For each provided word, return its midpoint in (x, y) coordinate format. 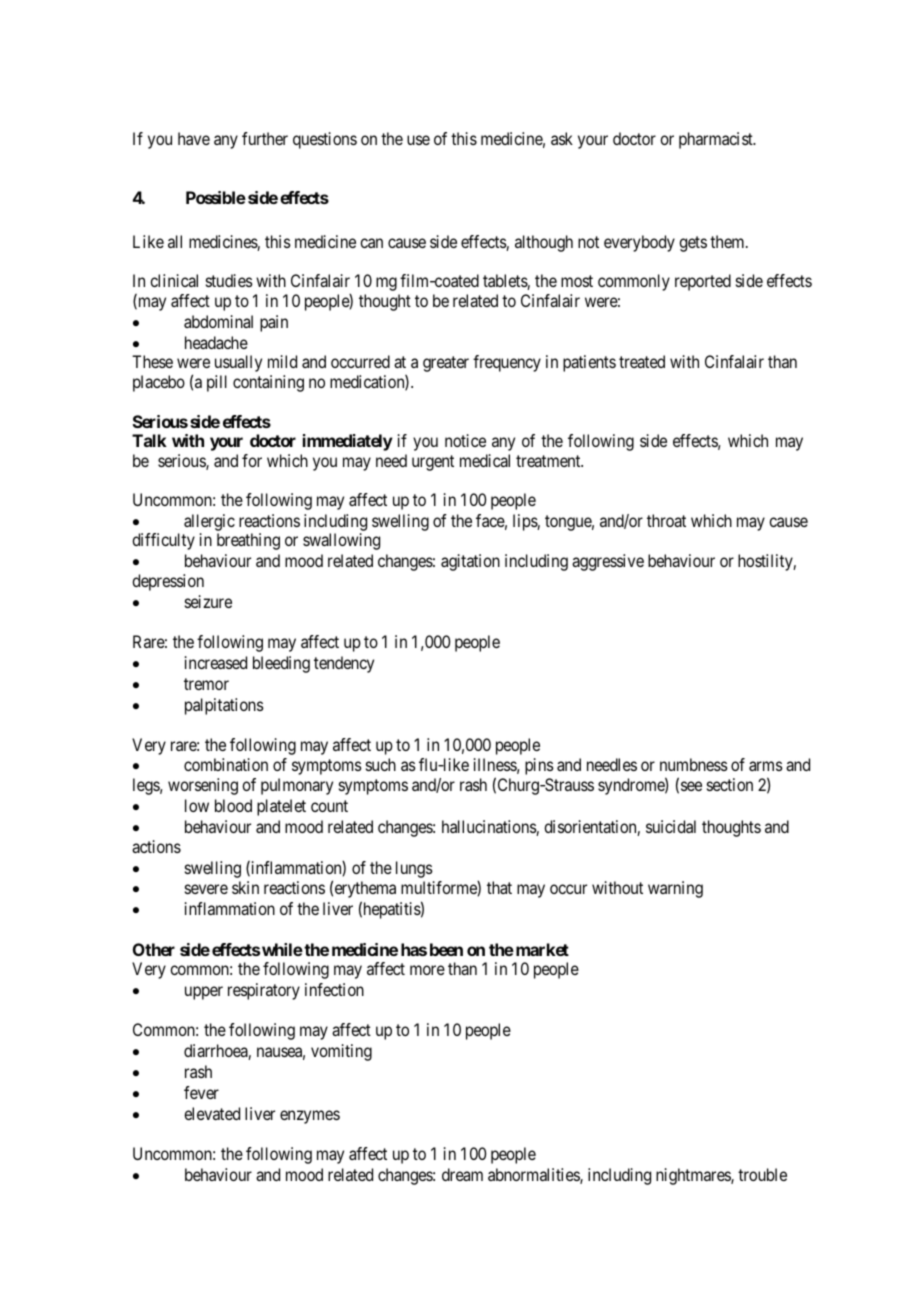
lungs (414, 869)
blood (233, 805)
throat (666, 520)
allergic (209, 522)
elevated (212, 1113)
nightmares (694, 1176)
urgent (433, 463)
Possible (216, 197)
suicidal (671, 826)
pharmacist (717, 140)
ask (562, 138)
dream (462, 1174)
